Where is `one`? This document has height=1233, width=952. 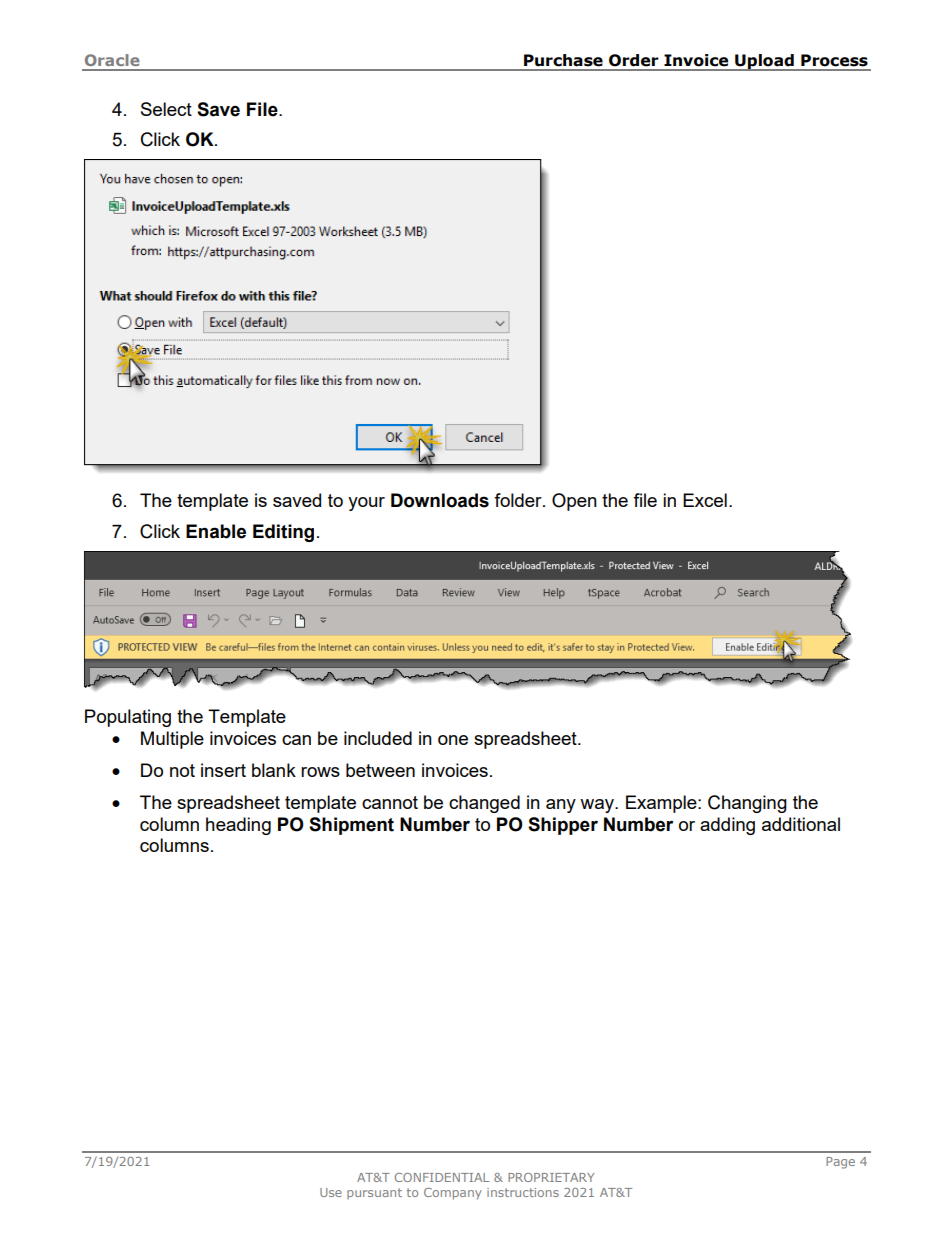
one is located at coordinates (453, 740).
